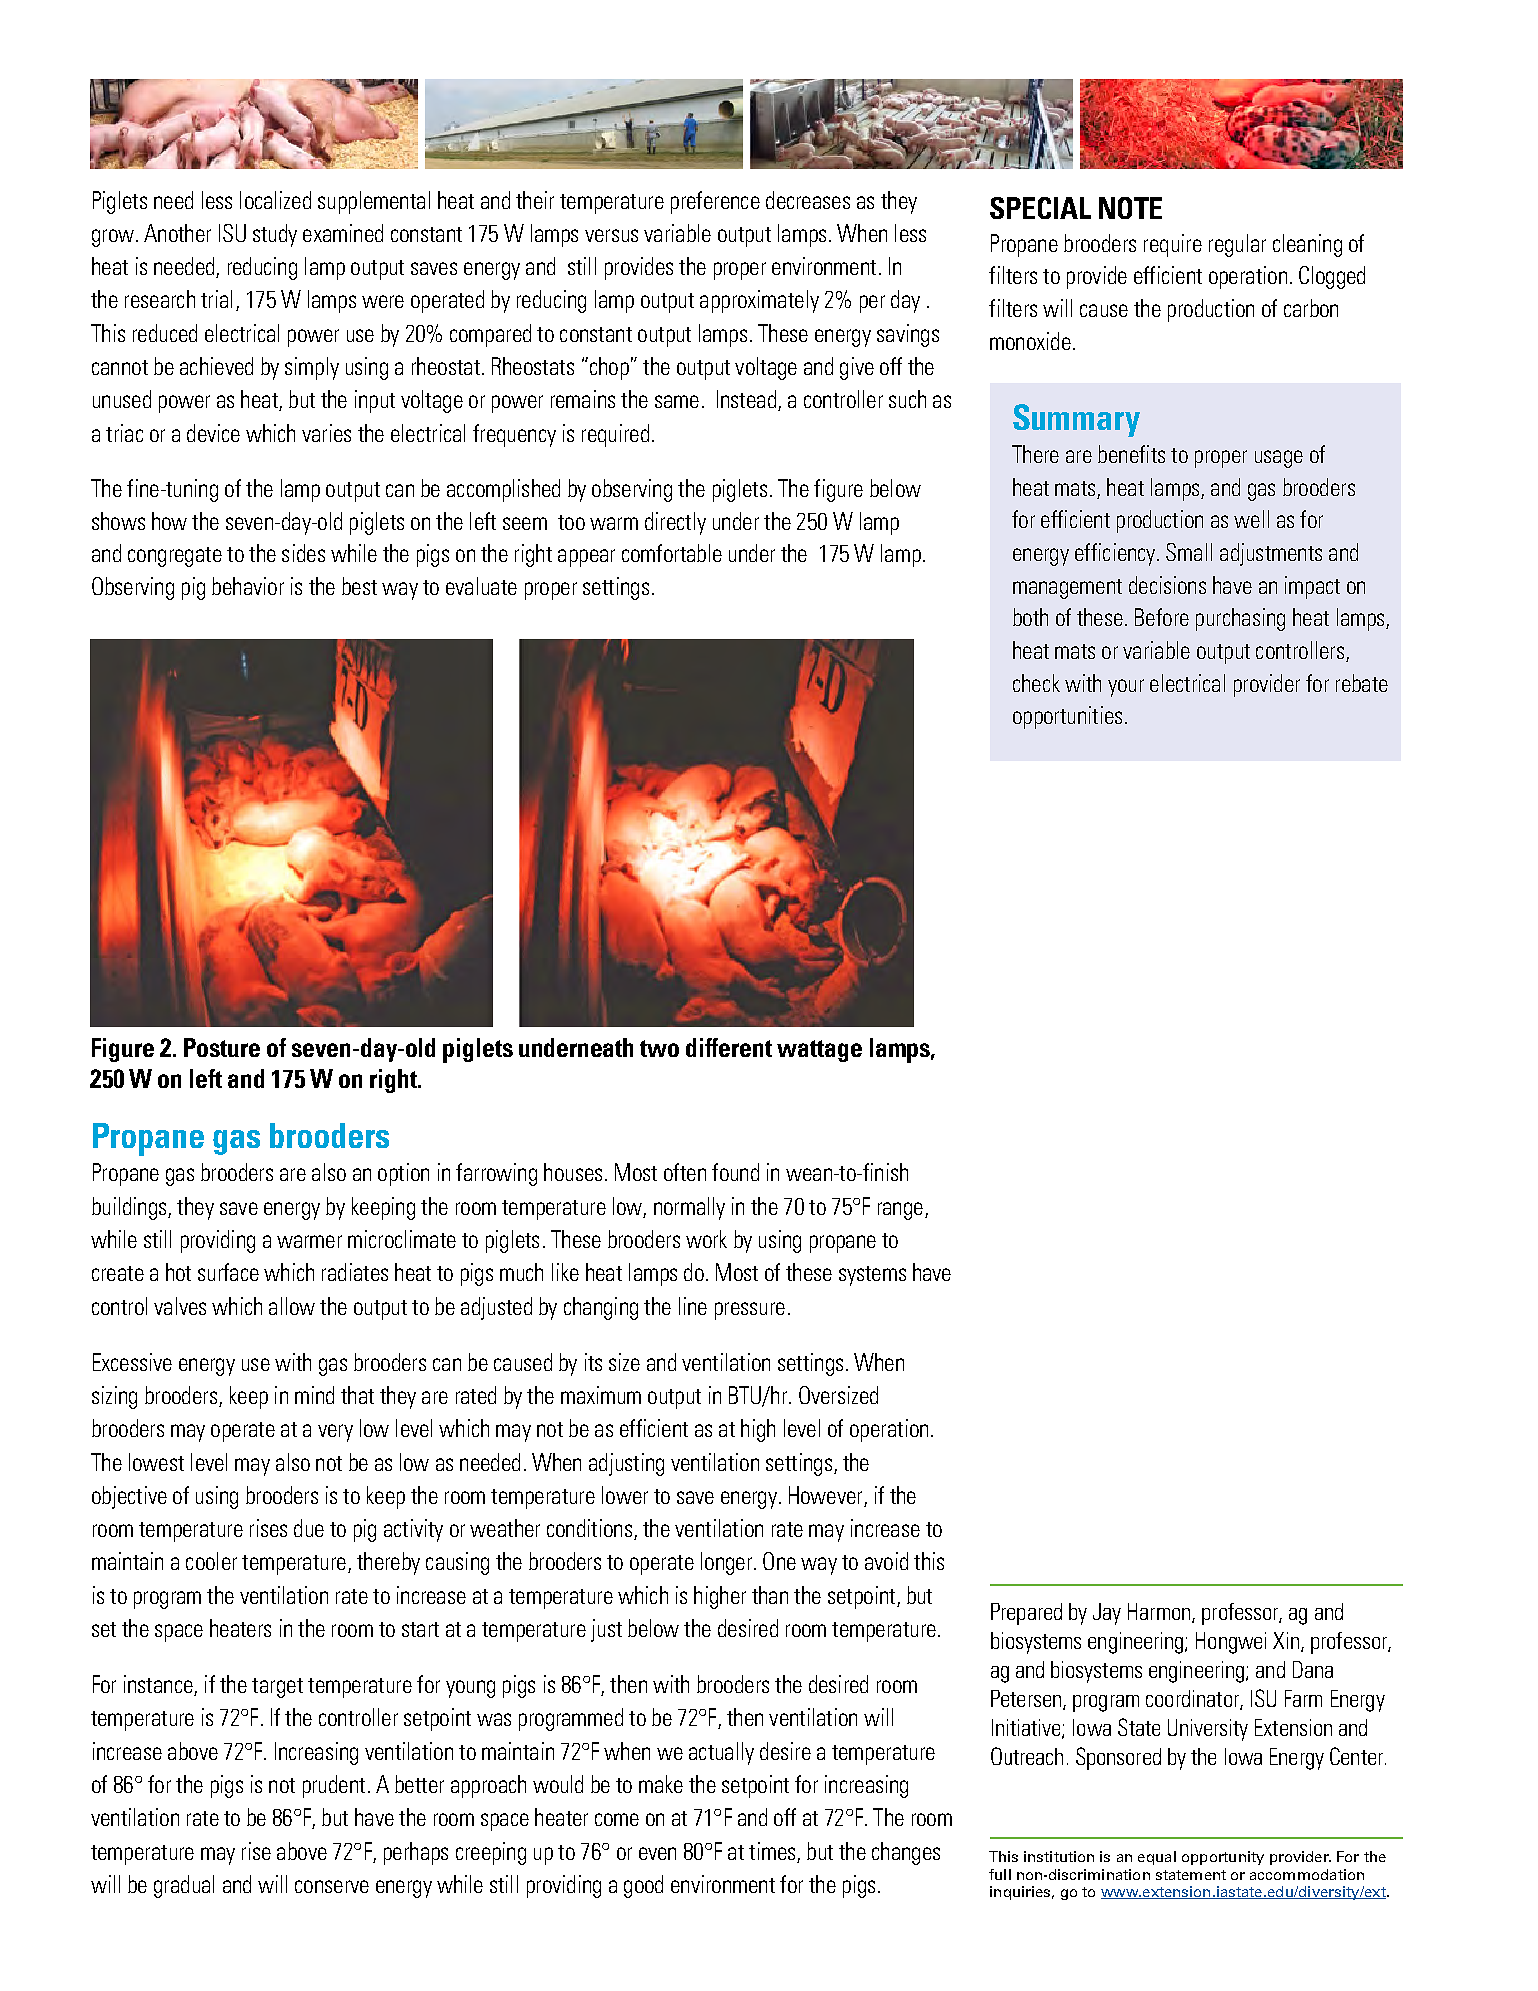 This screenshot has height=1991, width=1538. What do you see at coordinates (672, 553) in the screenshot?
I see `comfortable` at bounding box center [672, 553].
